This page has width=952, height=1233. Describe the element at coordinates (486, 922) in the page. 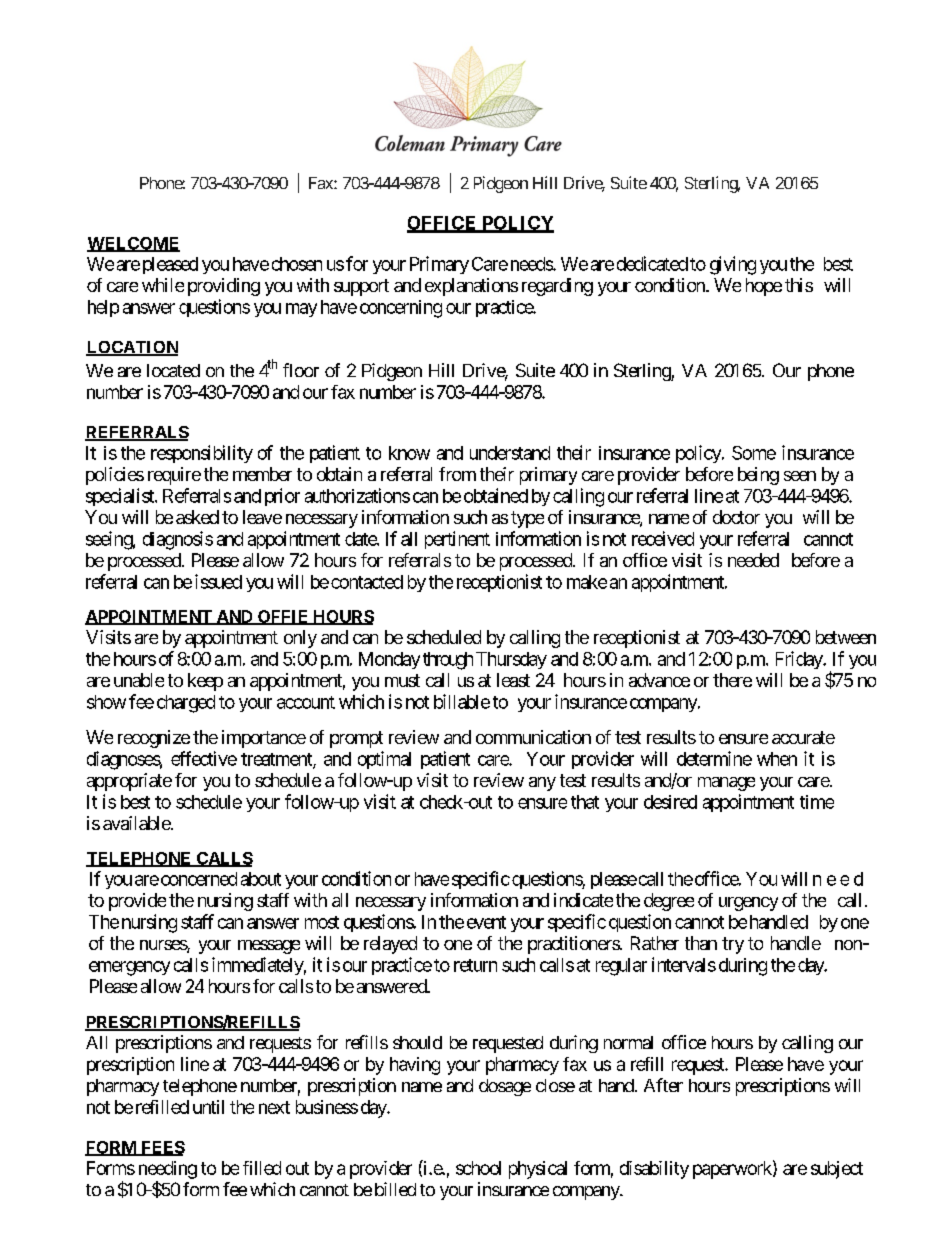

I see `event` at that location.
